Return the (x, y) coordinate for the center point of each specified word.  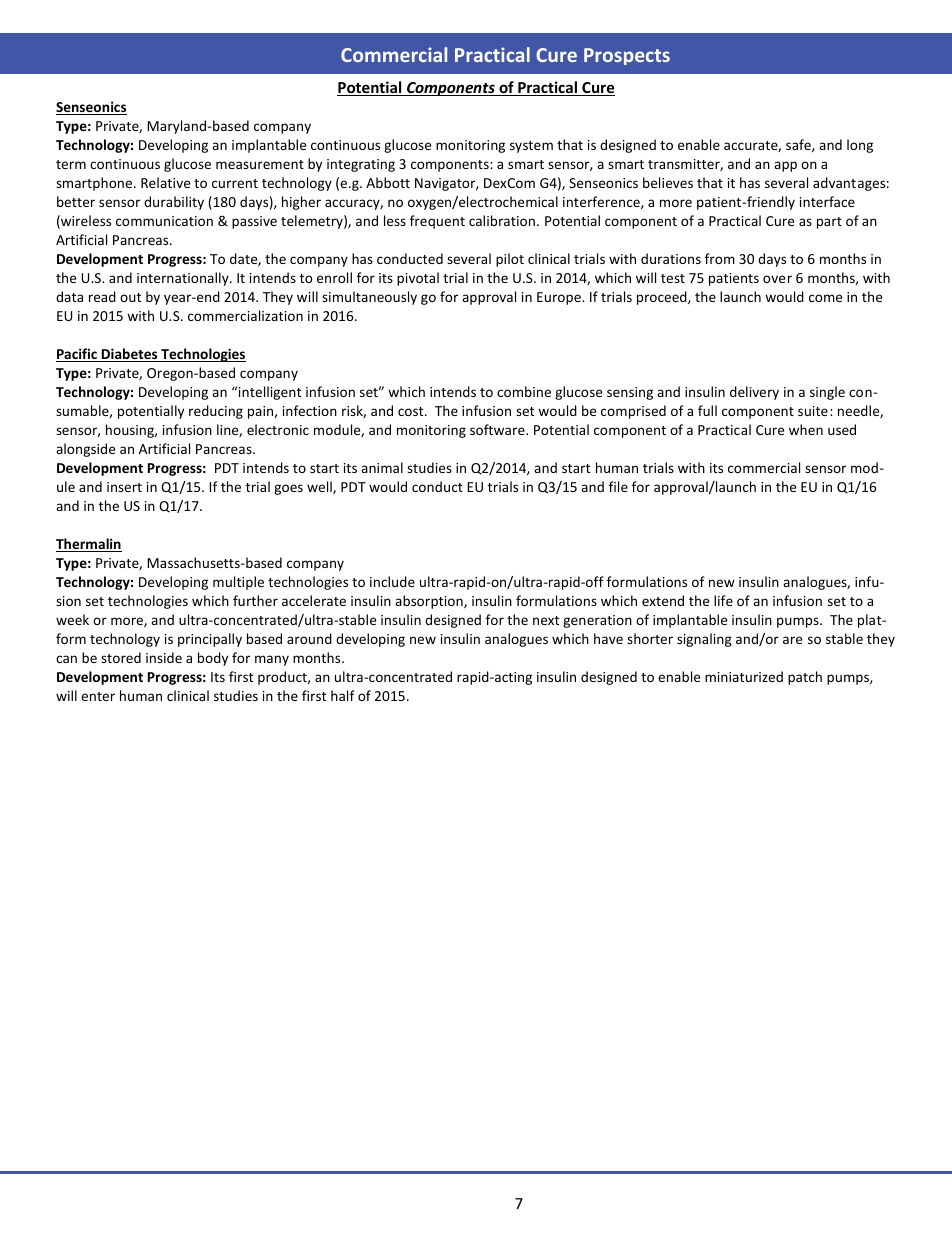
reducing (216, 412)
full (707, 410)
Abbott (388, 182)
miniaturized (744, 676)
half (343, 695)
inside (164, 657)
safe (799, 145)
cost (412, 411)
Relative (165, 182)
